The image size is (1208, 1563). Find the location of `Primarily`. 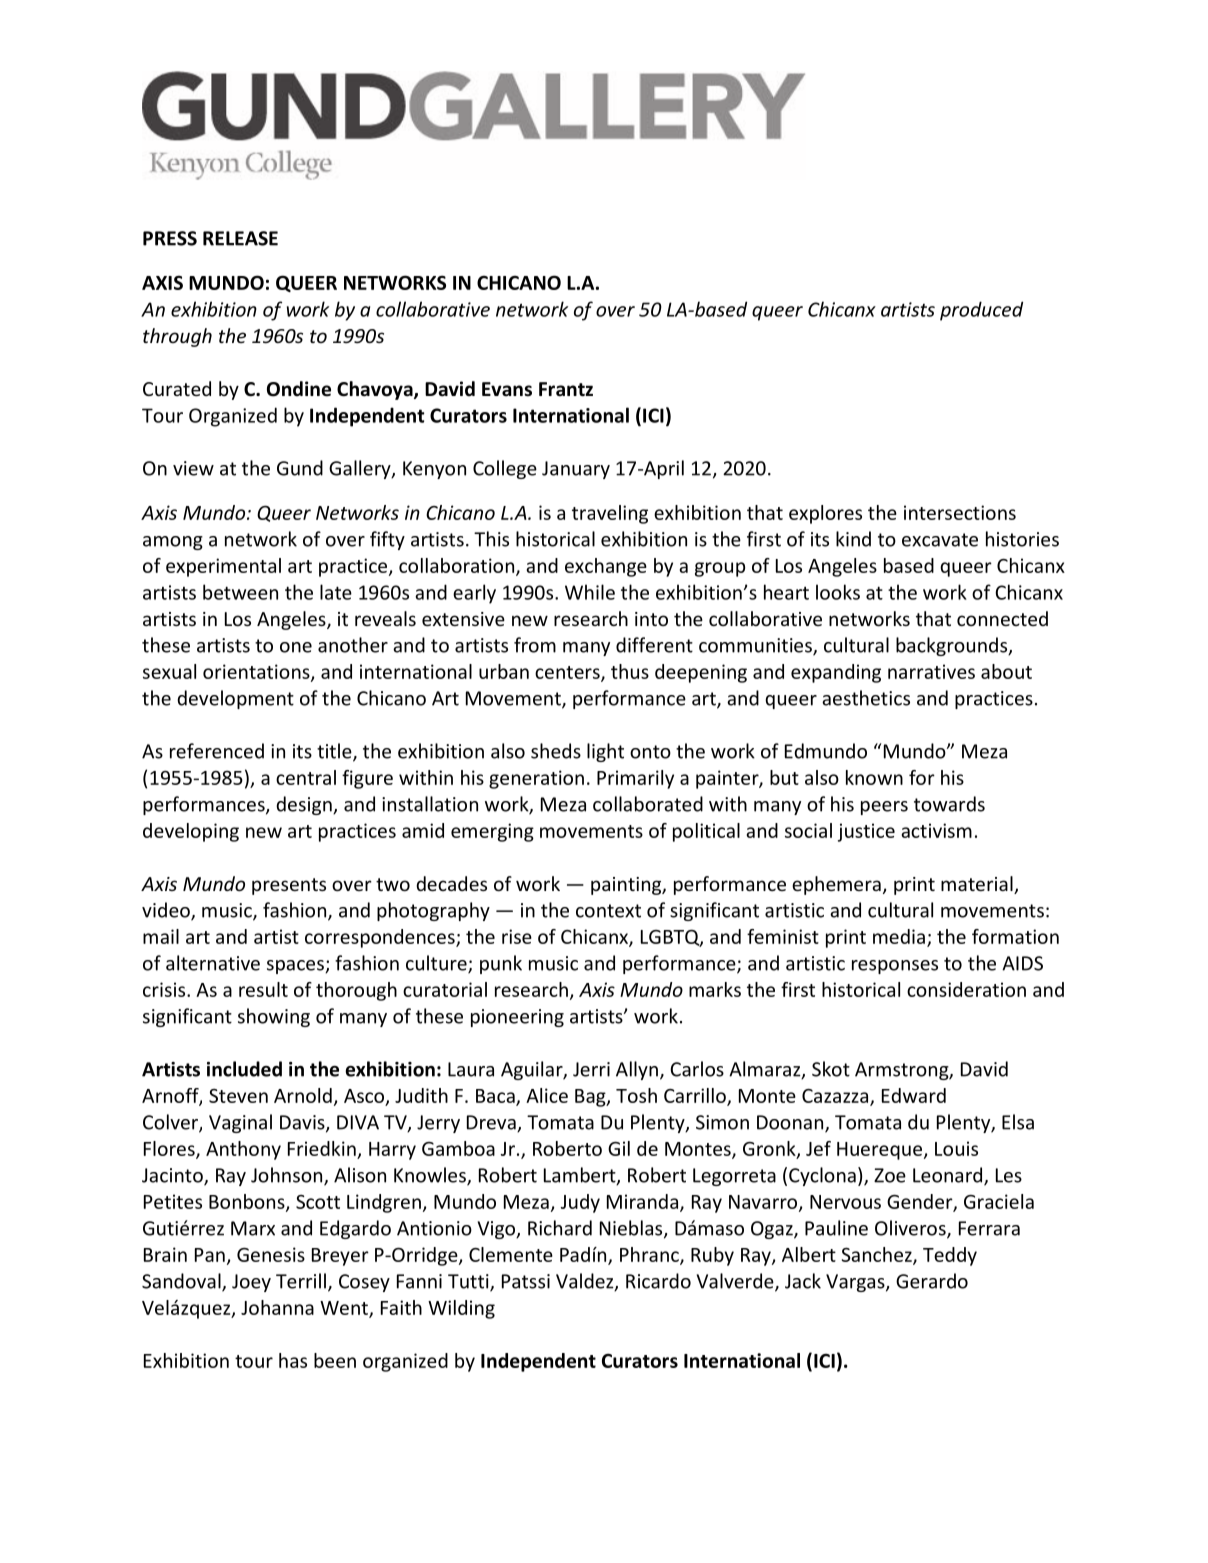

Primarily is located at coordinates (635, 779).
